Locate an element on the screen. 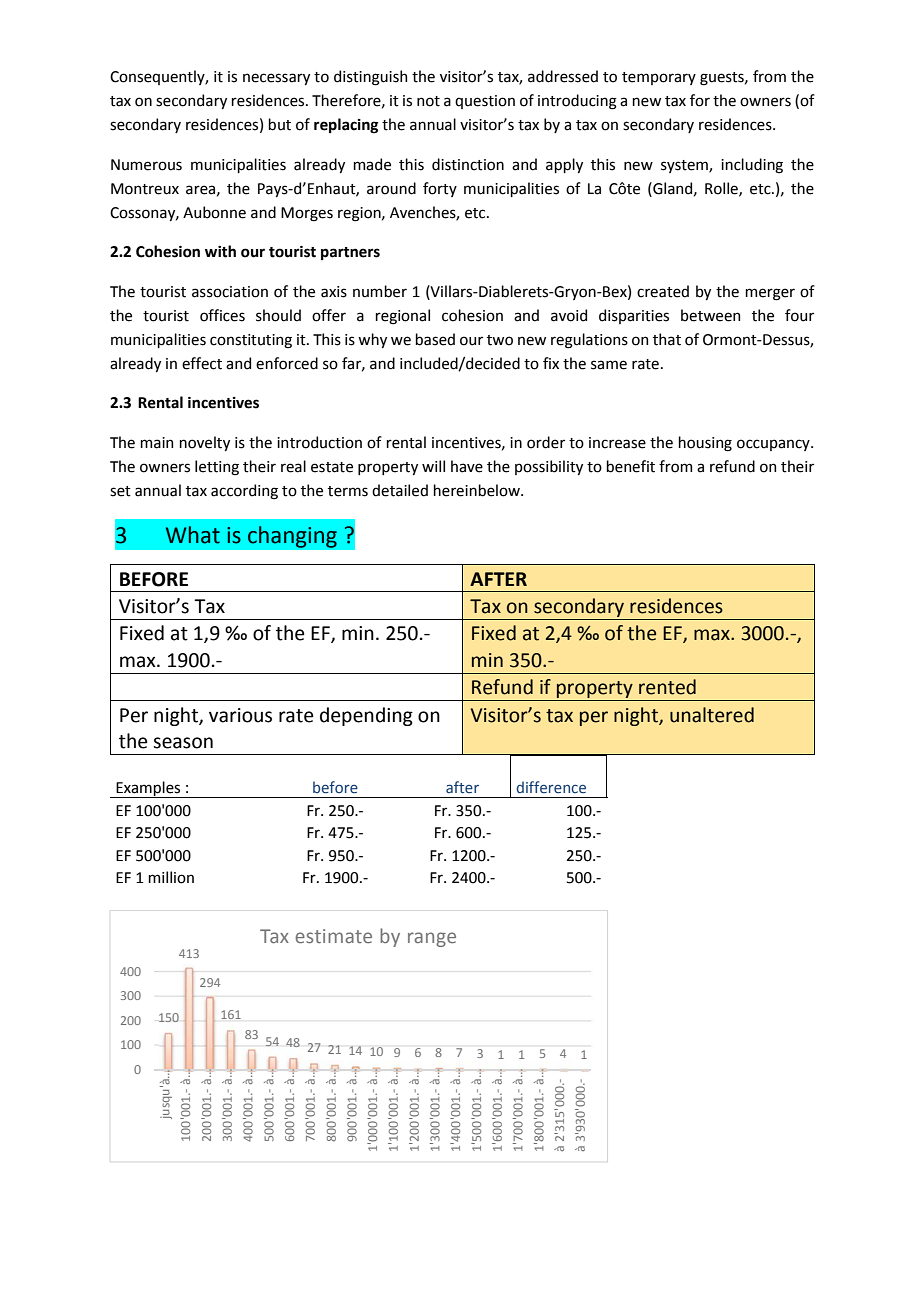  have is located at coordinates (467, 466).
